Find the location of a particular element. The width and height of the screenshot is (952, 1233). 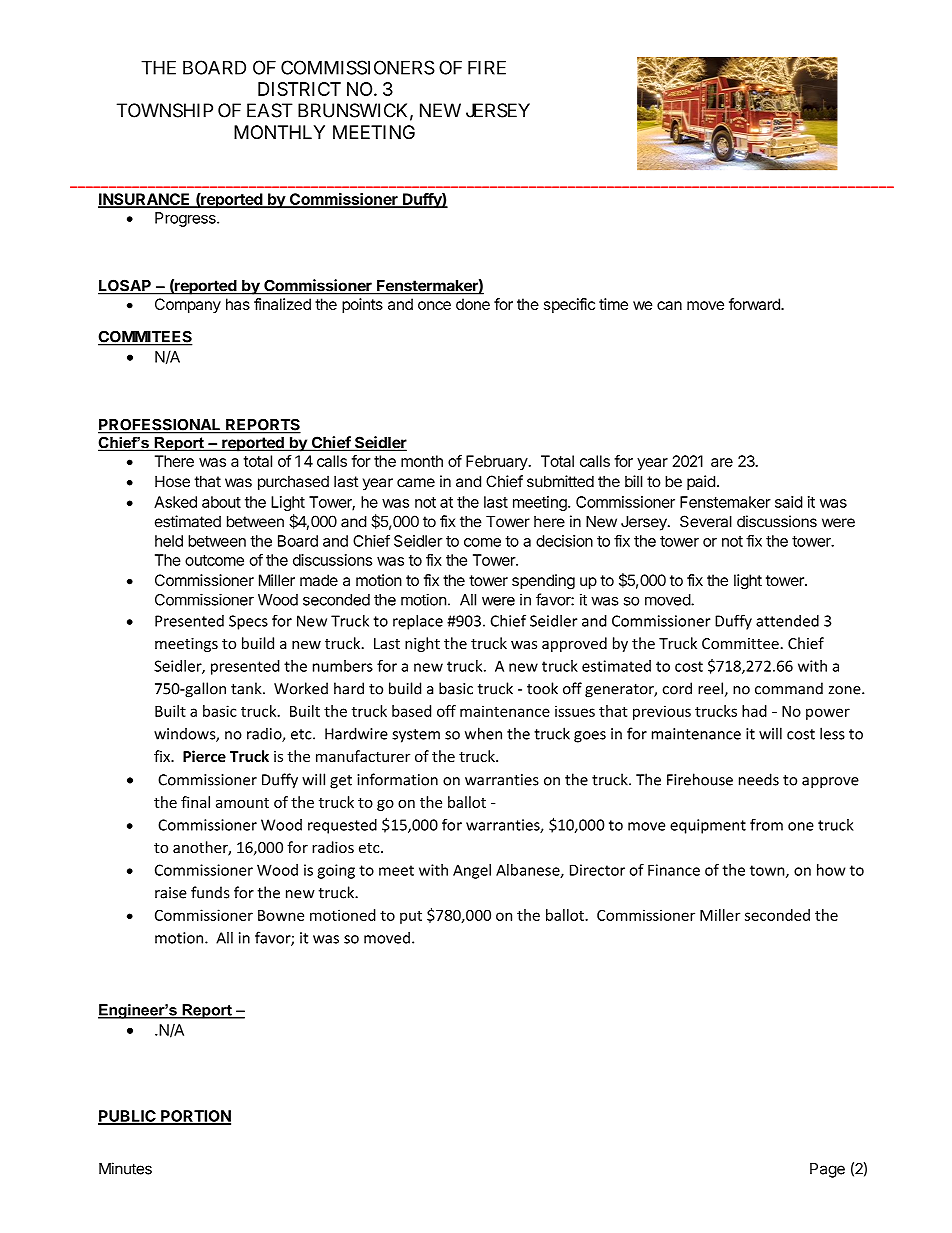

Page is located at coordinates (827, 1170).
